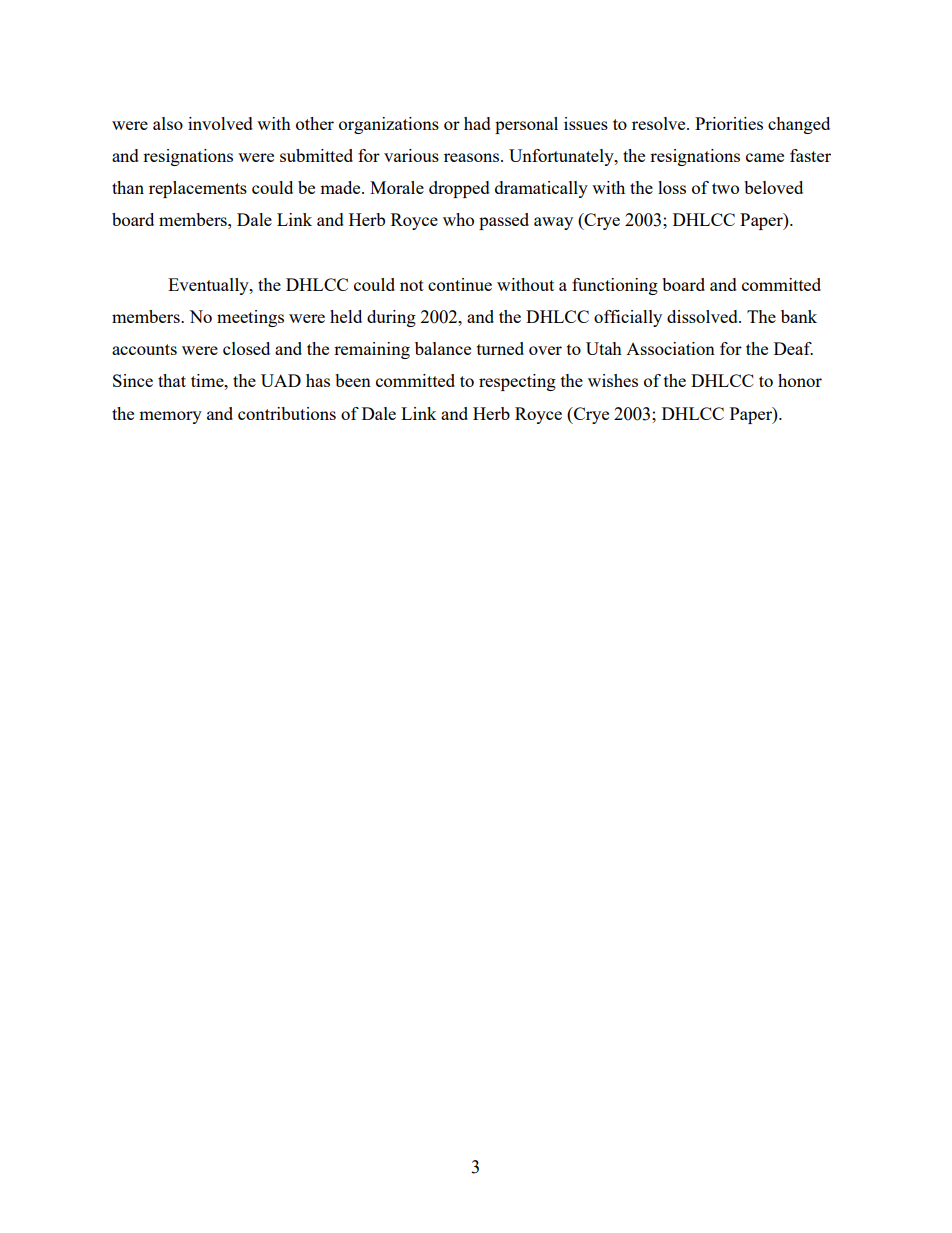 Image resolution: width=952 pixels, height=1233 pixels. What do you see at coordinates (443, 348) in the screenshot?
I see `balance` at bounding box center [443, 348].
